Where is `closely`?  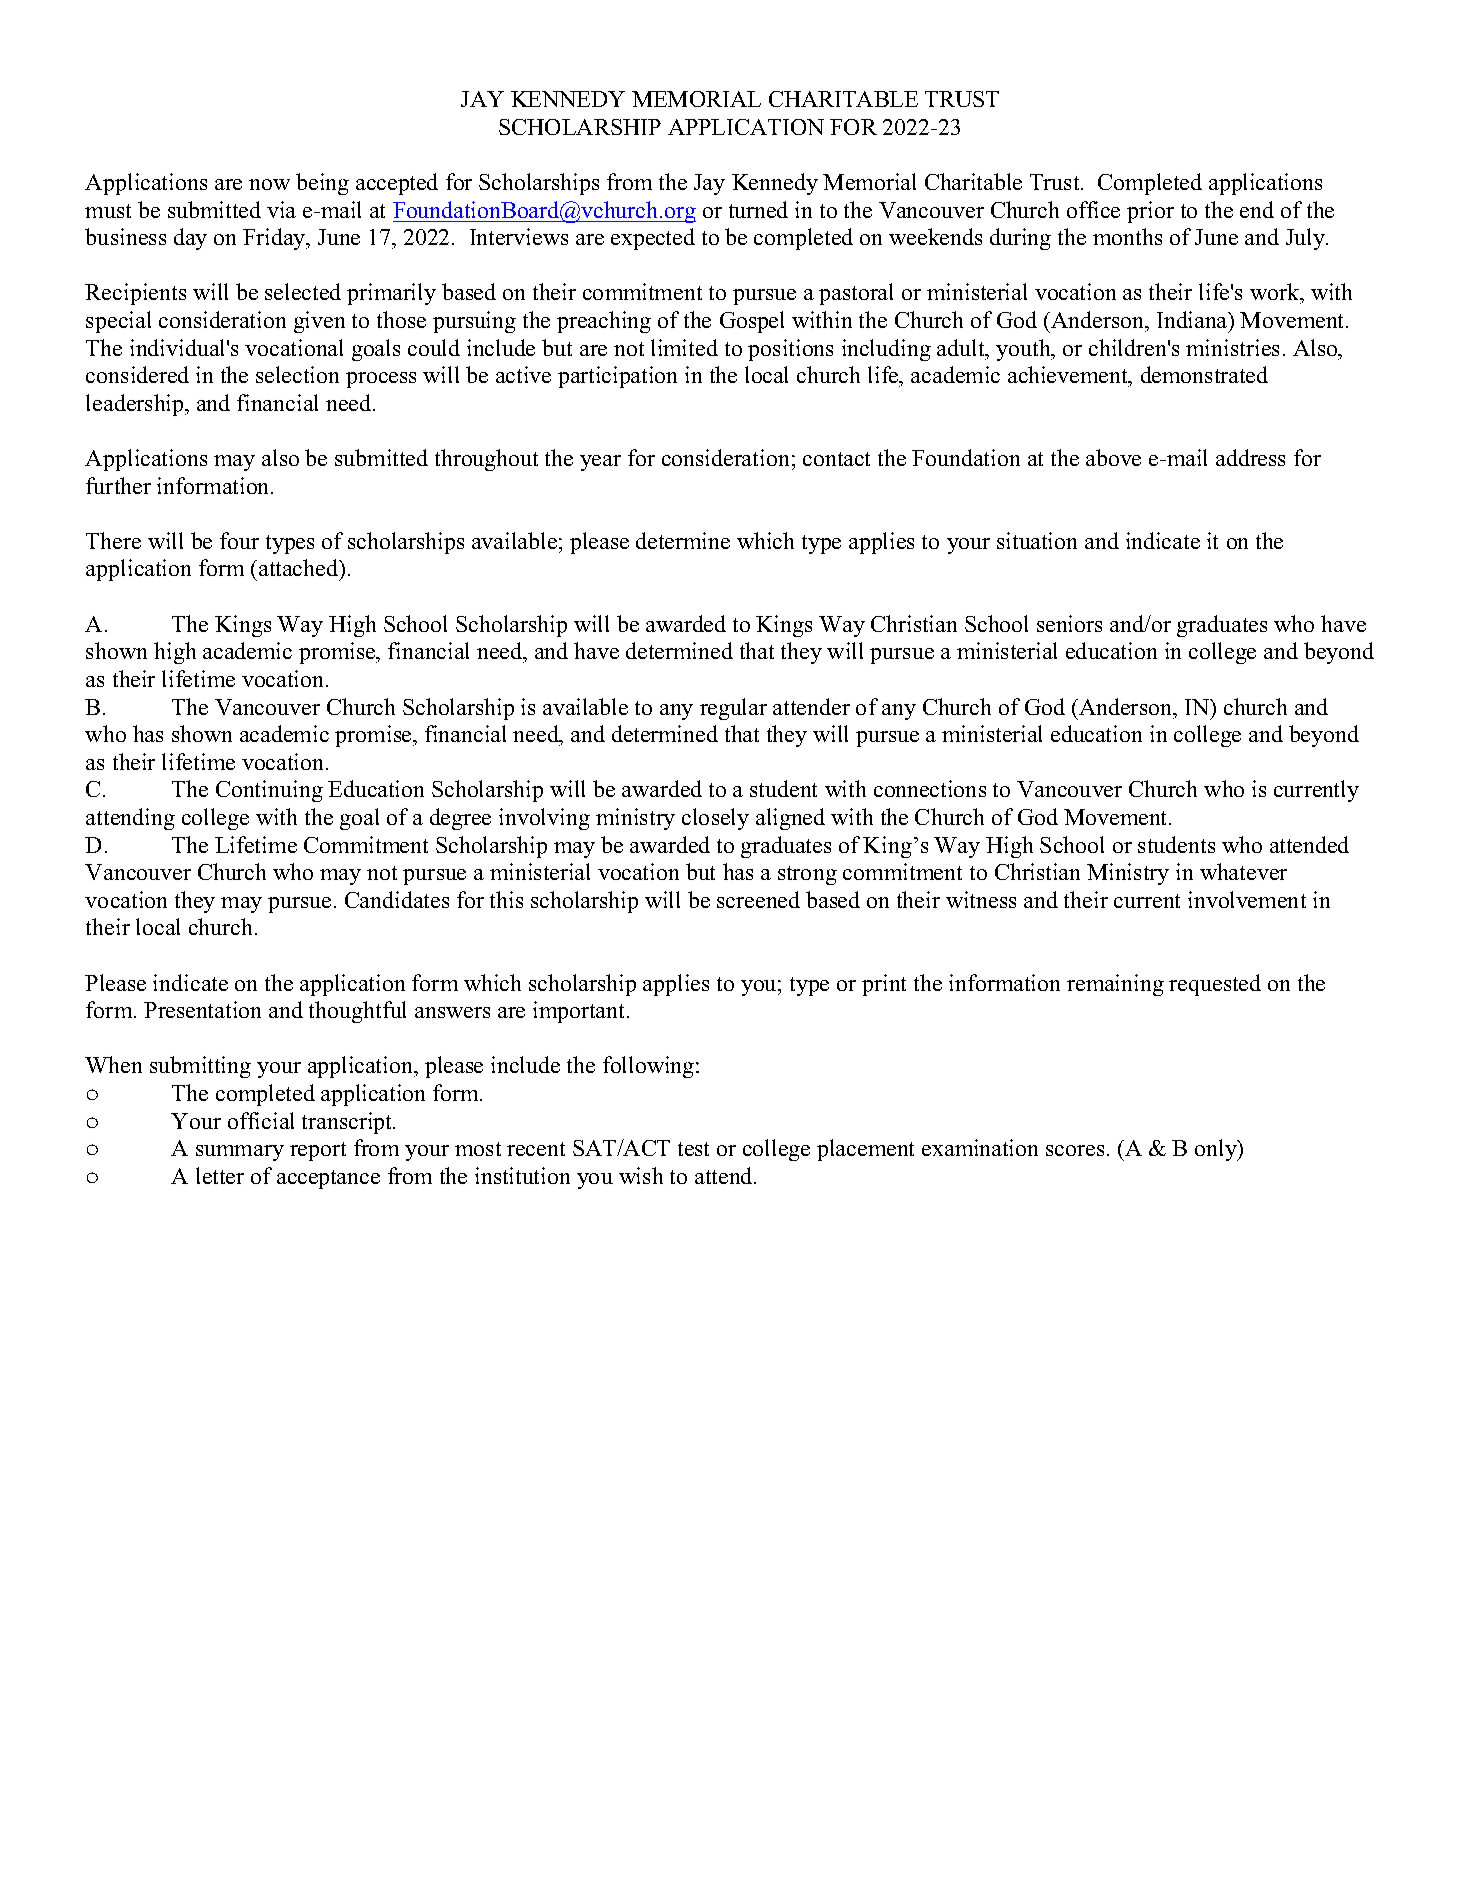
closely is located at coordinates (715, 819).
